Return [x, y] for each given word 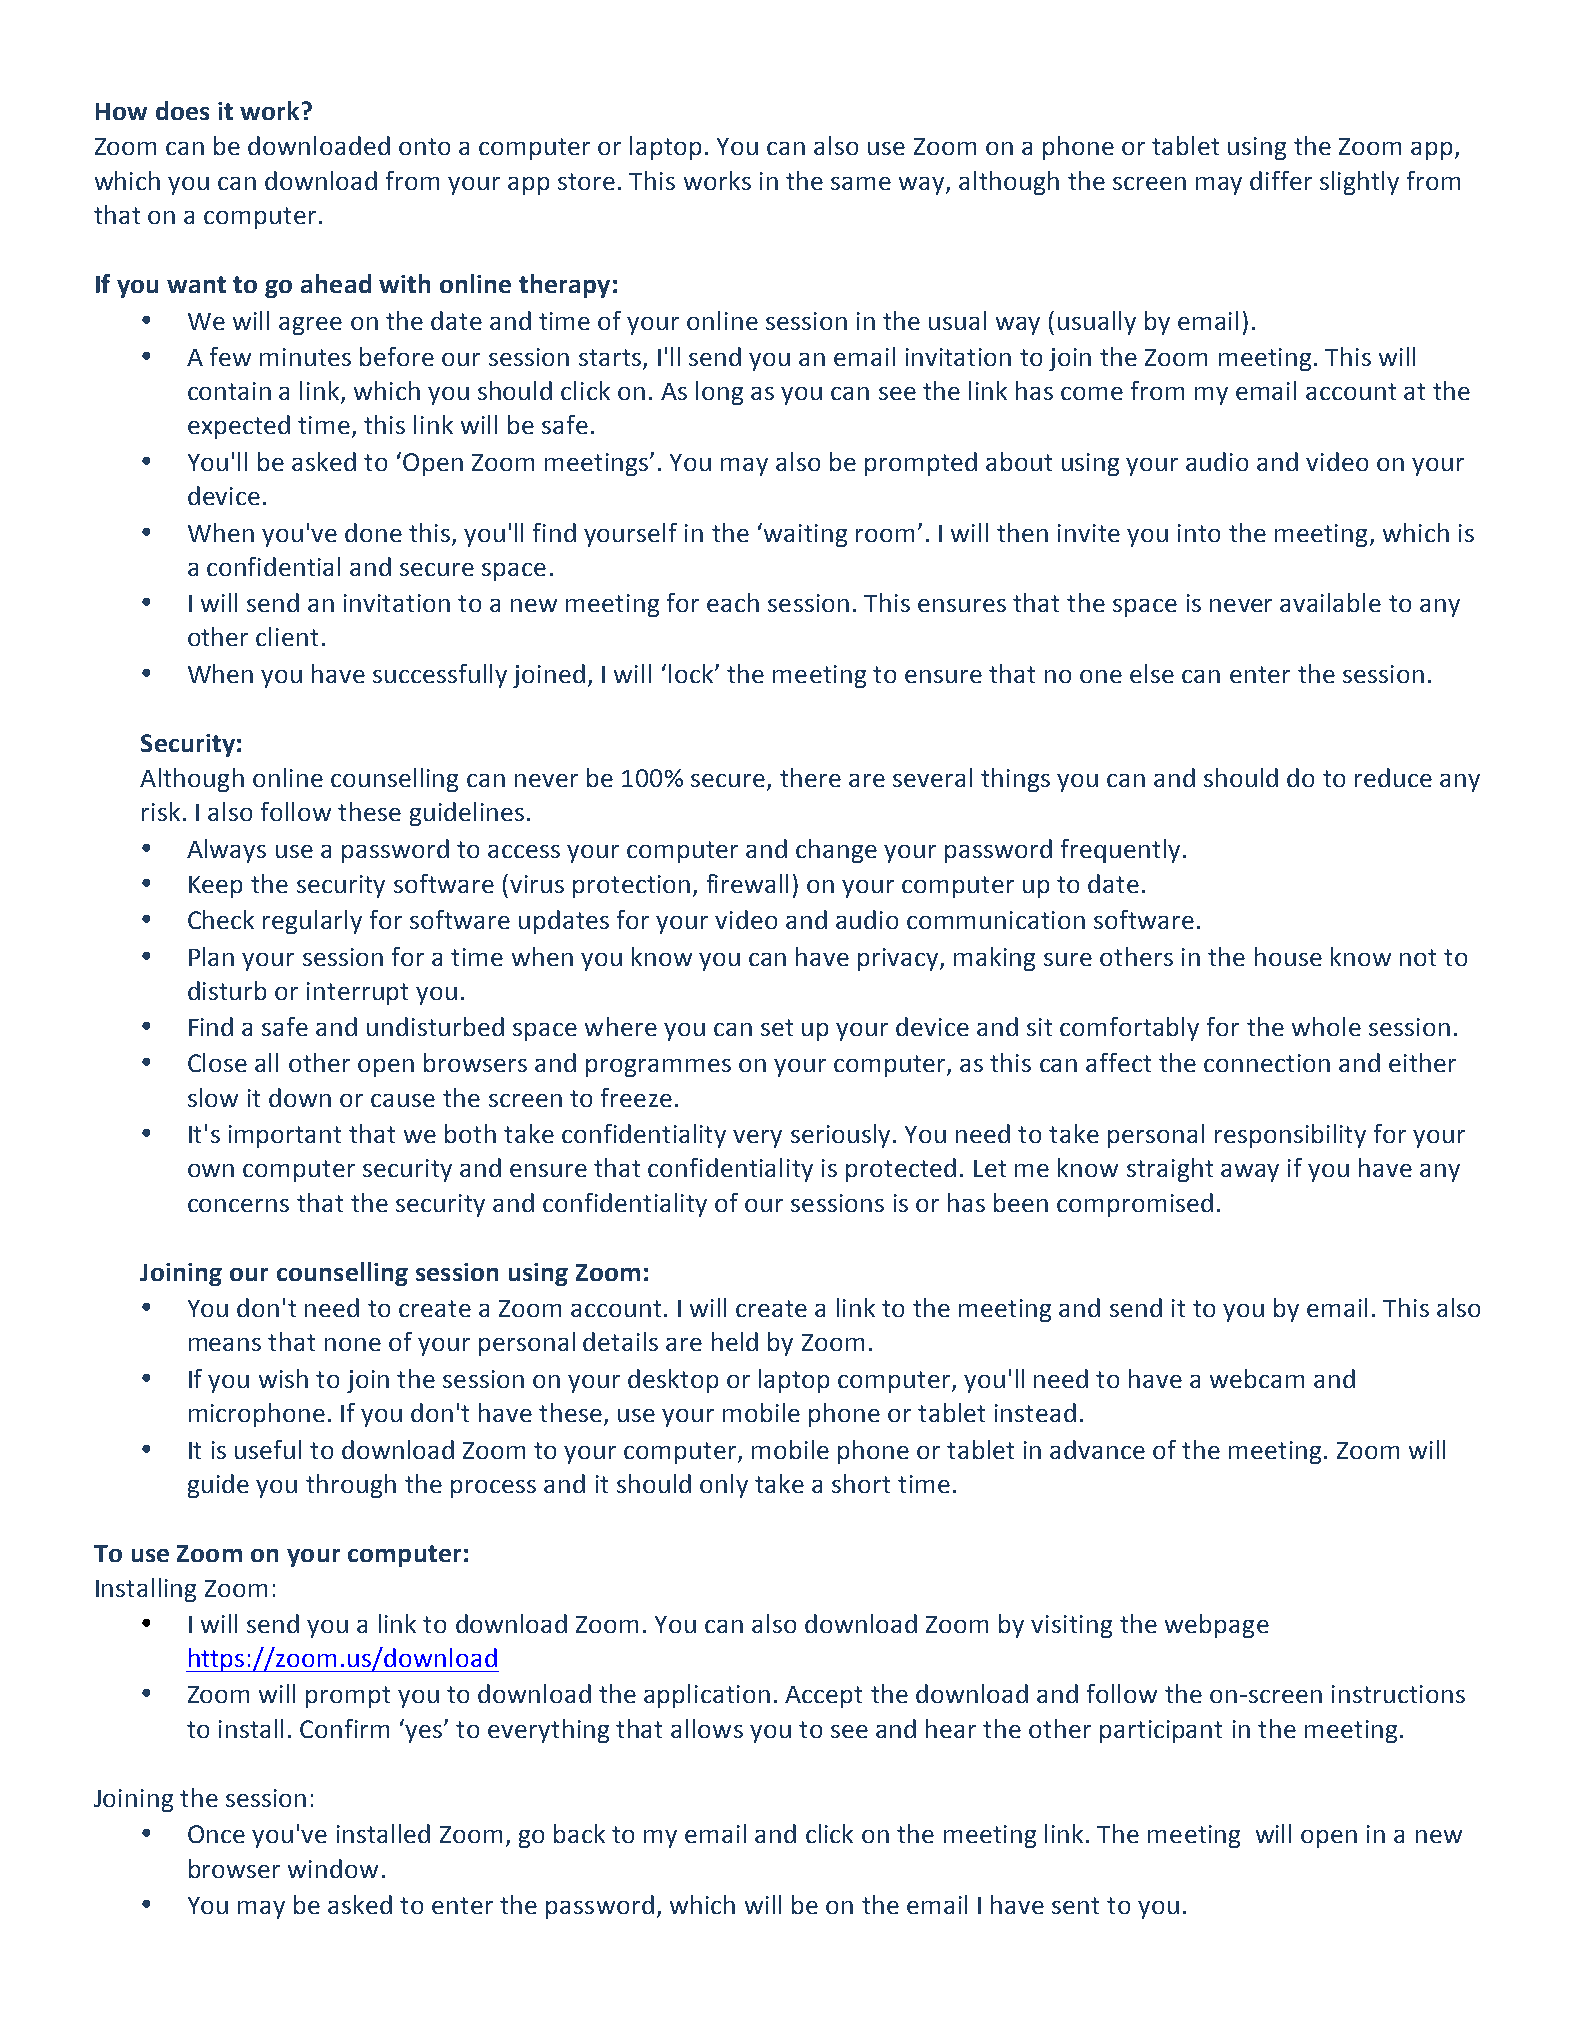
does [182, 110]
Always [226, 851]
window [333, 1868]
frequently [1120, 851]
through [351, 1486]
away [1250, 1173]
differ [1281, 180]
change [836, 851]
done [373, 532]
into [1199, 533]
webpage [1217, 1626]
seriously [840, 1136]
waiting [805, 535]
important [285, 1136]
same [861, 183]
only [724, 1486]
